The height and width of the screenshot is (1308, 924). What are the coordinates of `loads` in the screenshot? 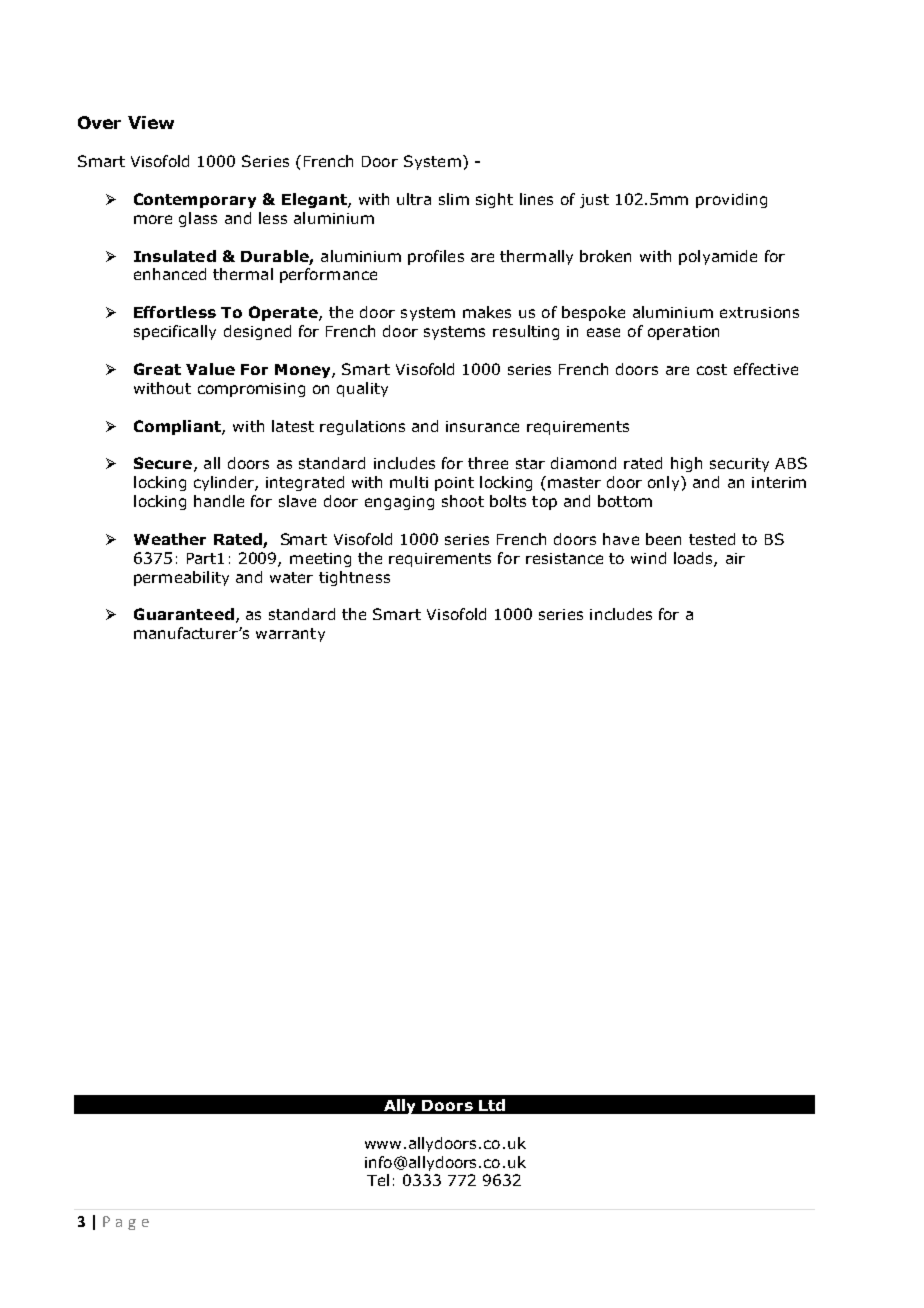 It's located at (694, 559).
